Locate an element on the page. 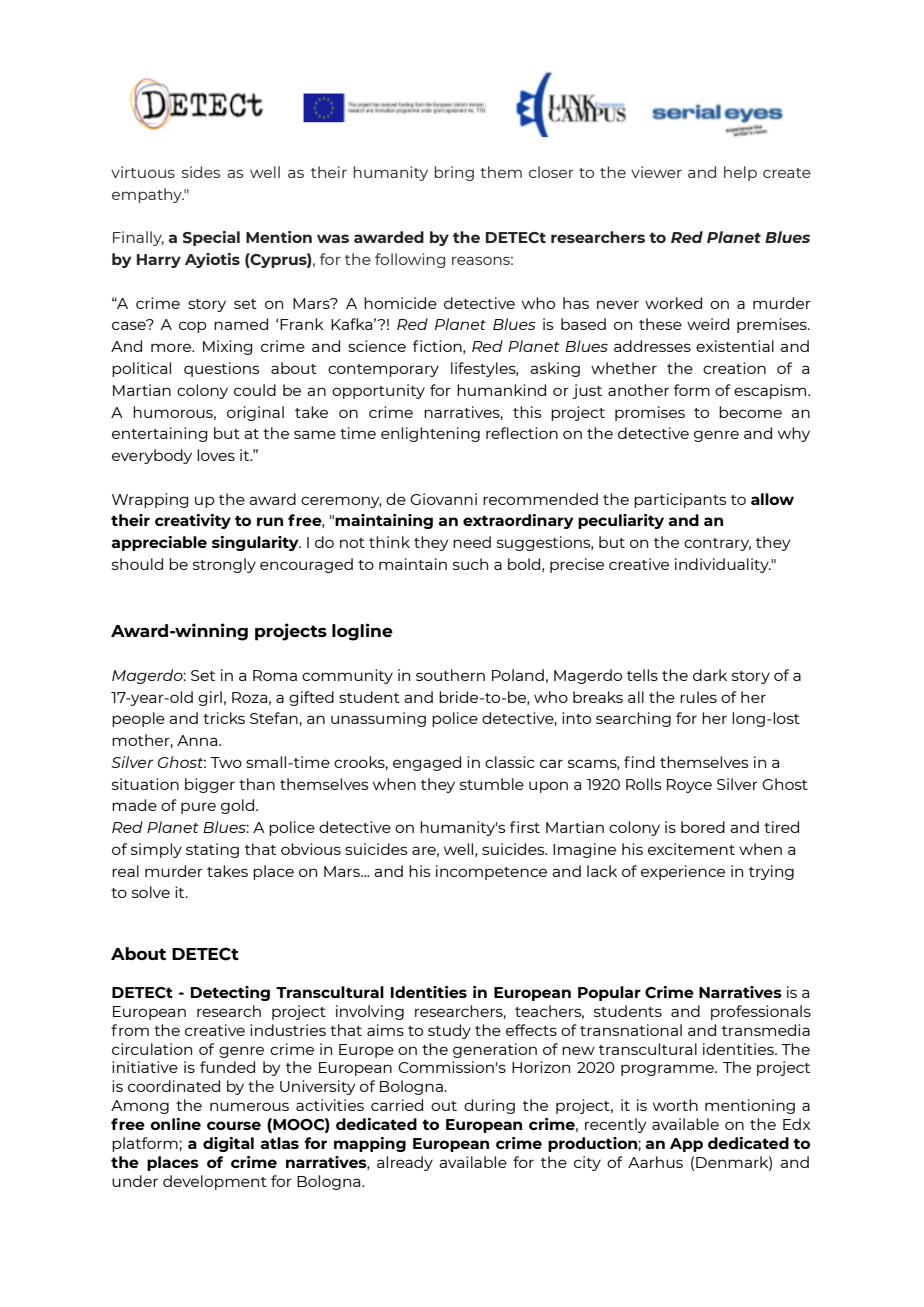 This page has width=924, height=1307. southern is located at coordinates (450, 675).
